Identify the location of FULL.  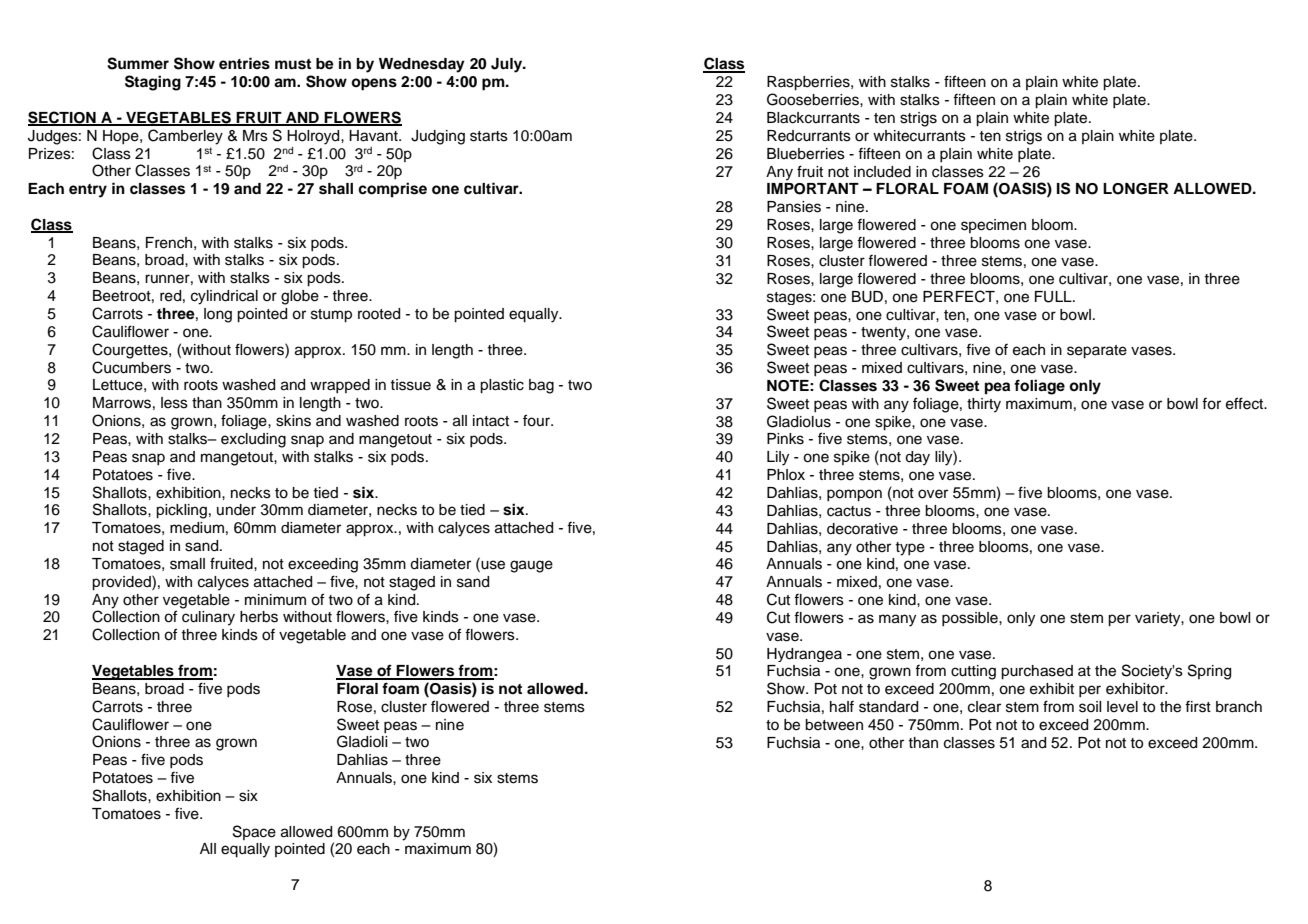
(1054, 297).
